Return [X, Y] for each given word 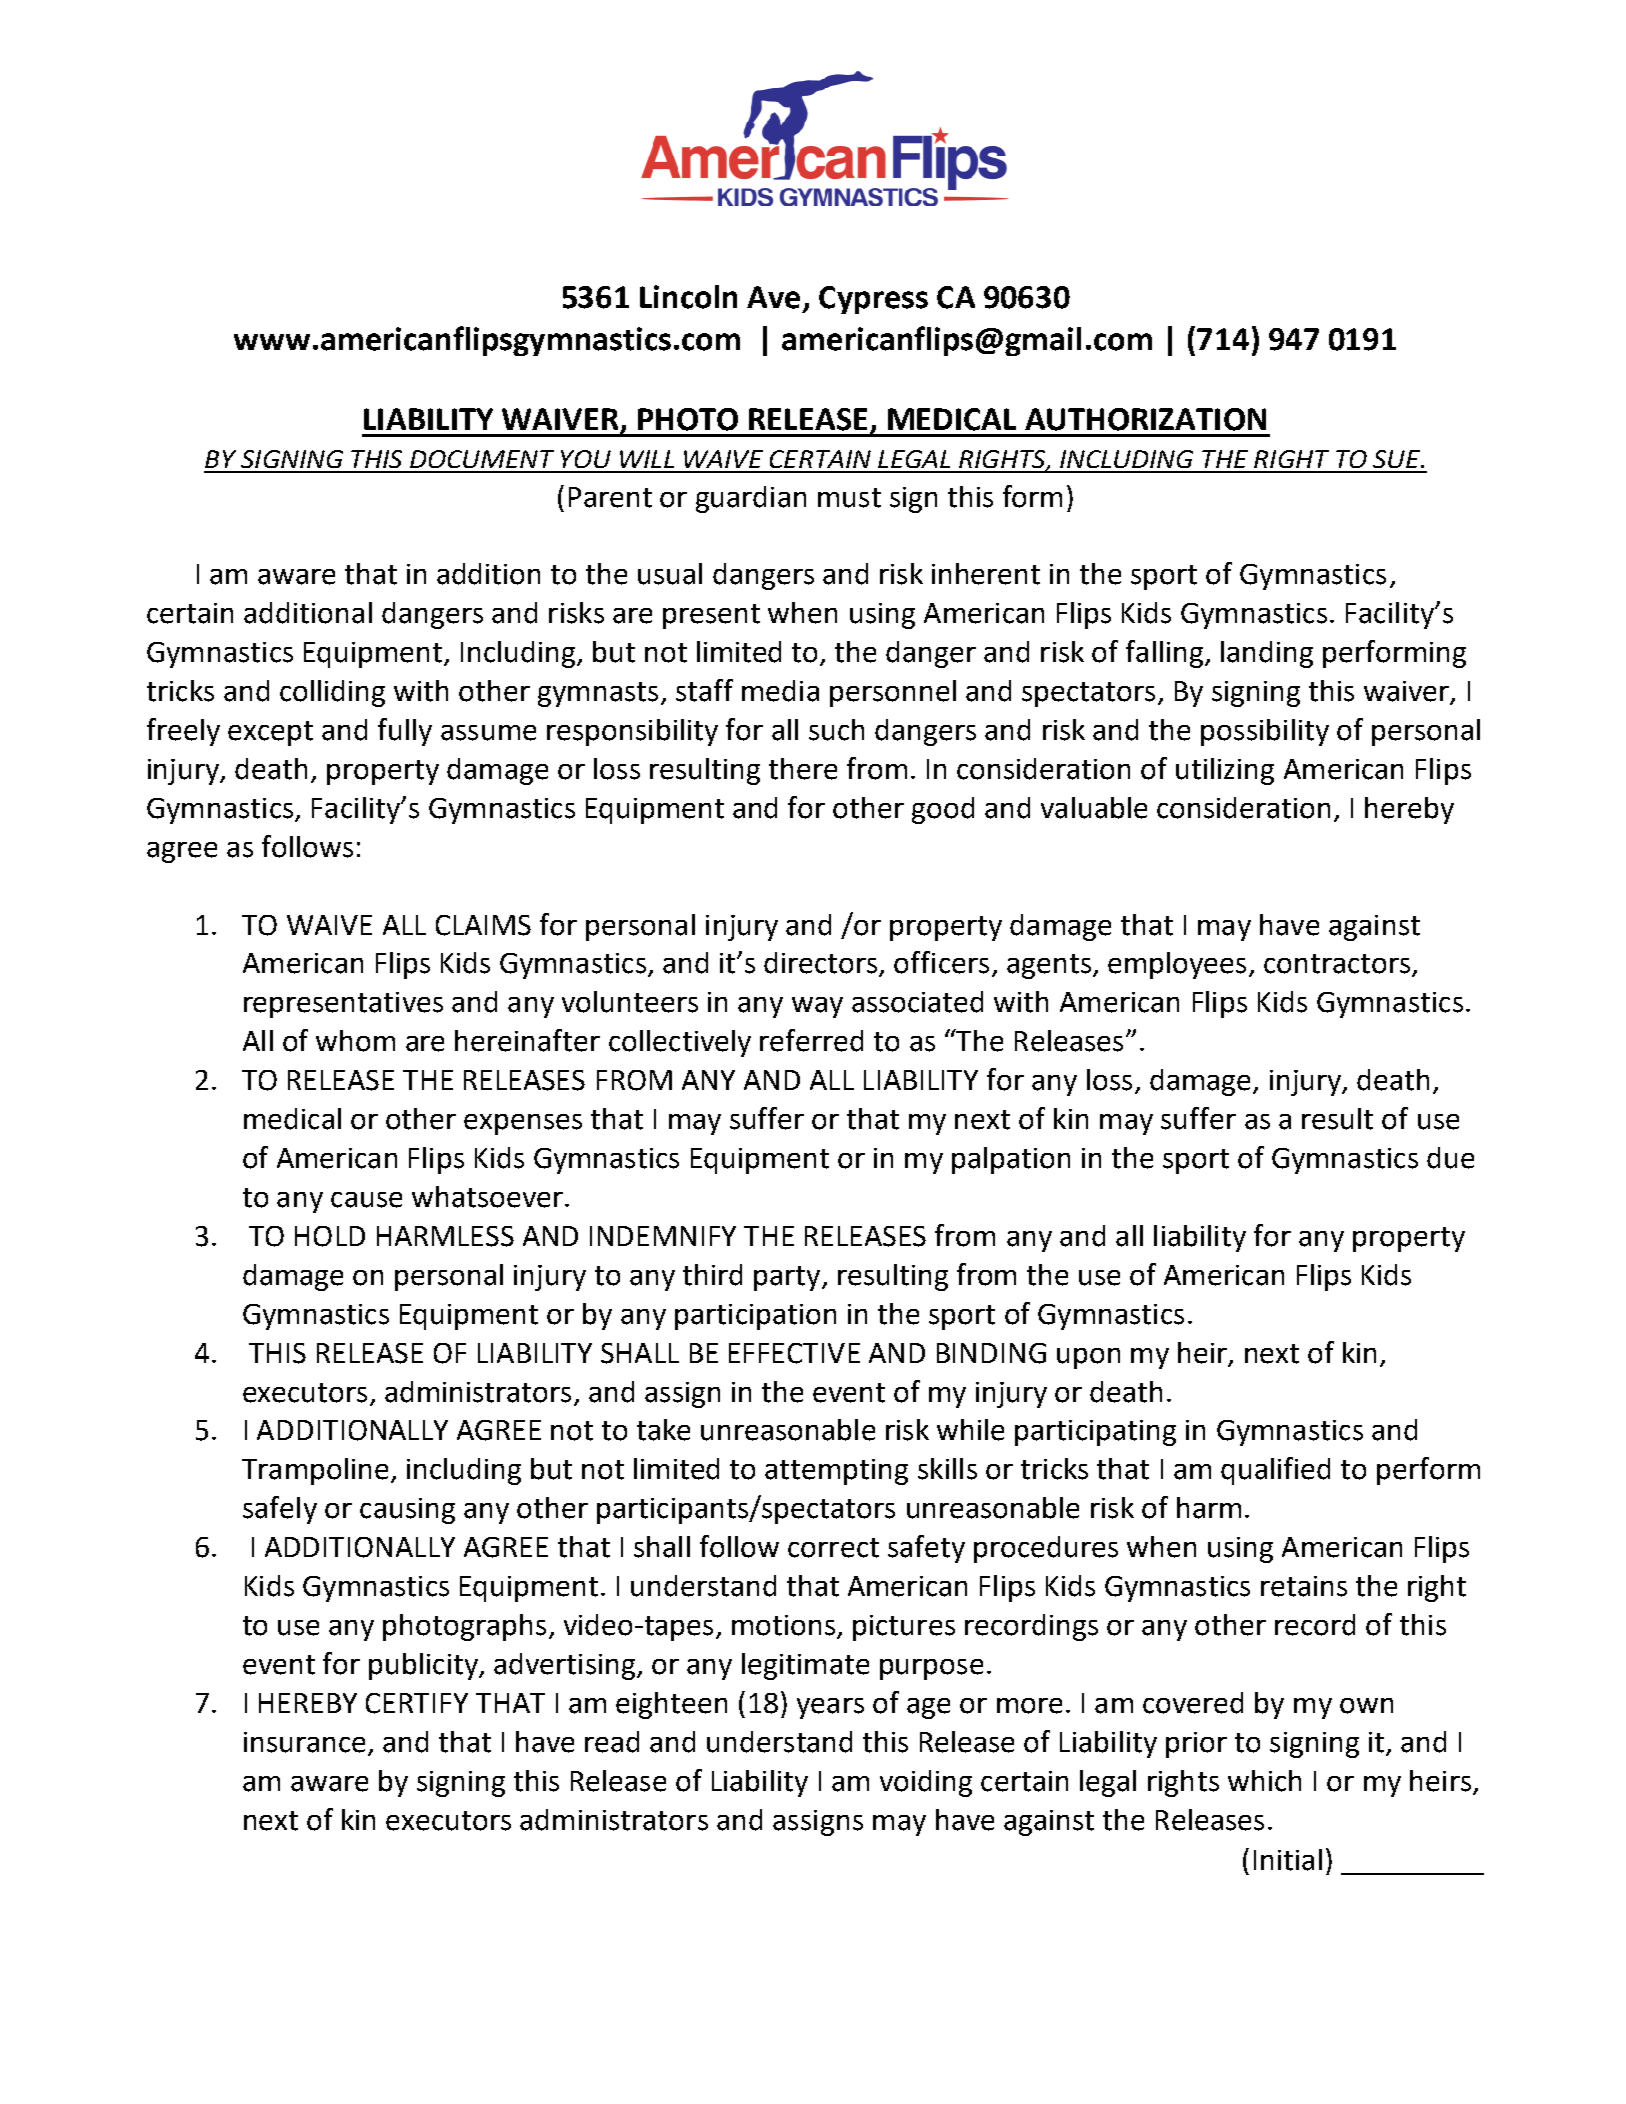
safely [280, 1510]
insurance [304, 1742]
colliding [332, 693]
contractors [1338, 965]
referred [811, 1040]
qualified [1275, 1471]
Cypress [873, 300]
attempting [836, 1472]
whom [355, 1041]
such [836, 730]
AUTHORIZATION [1145, 419]
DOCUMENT [482, 459]
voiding [926, 1783]
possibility [1265, 732]
